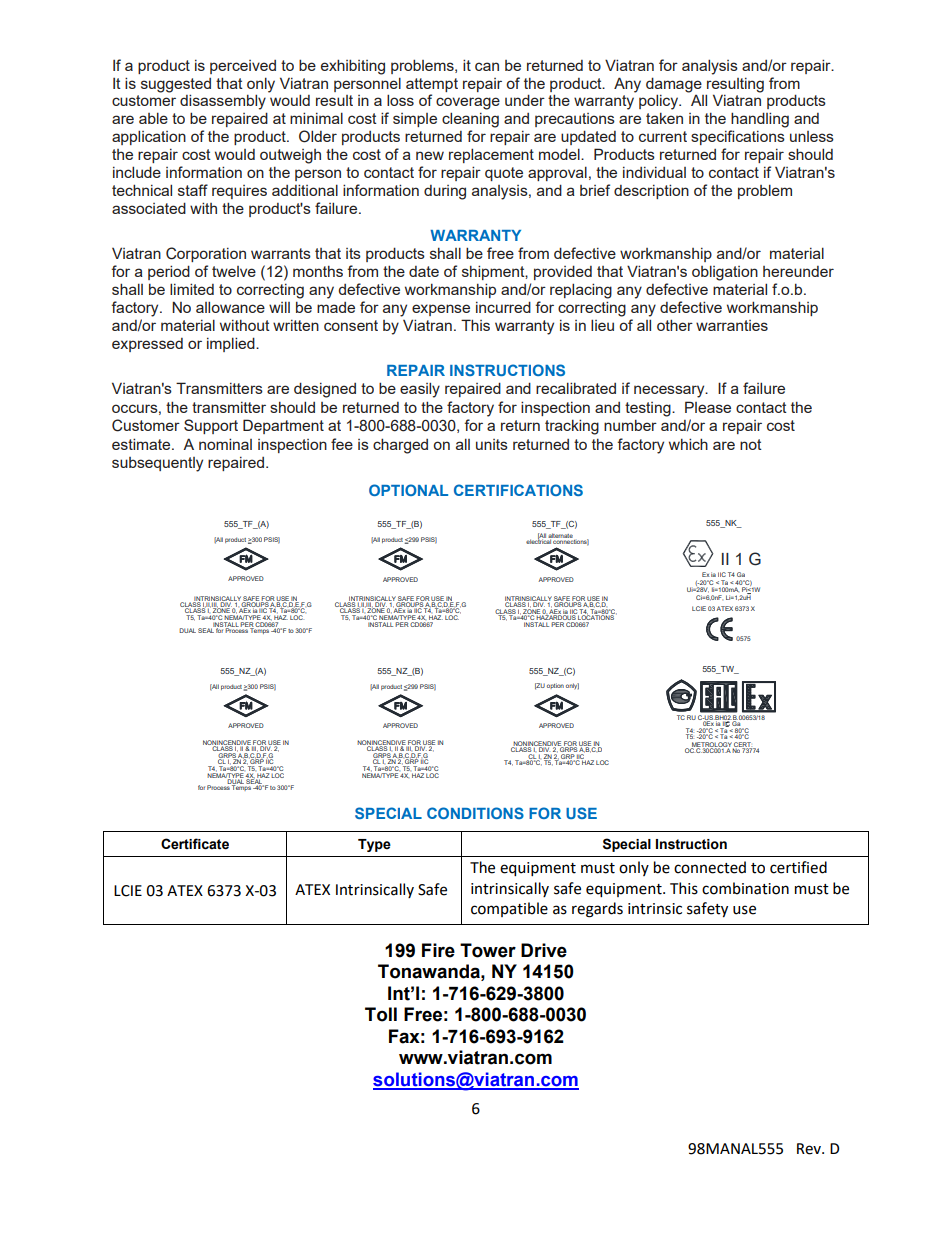 This image has width=952, height=1233. What do you see at coordinates (381, 1014) in the image?
I see `Toll` at bounding box center [381, 1014].
